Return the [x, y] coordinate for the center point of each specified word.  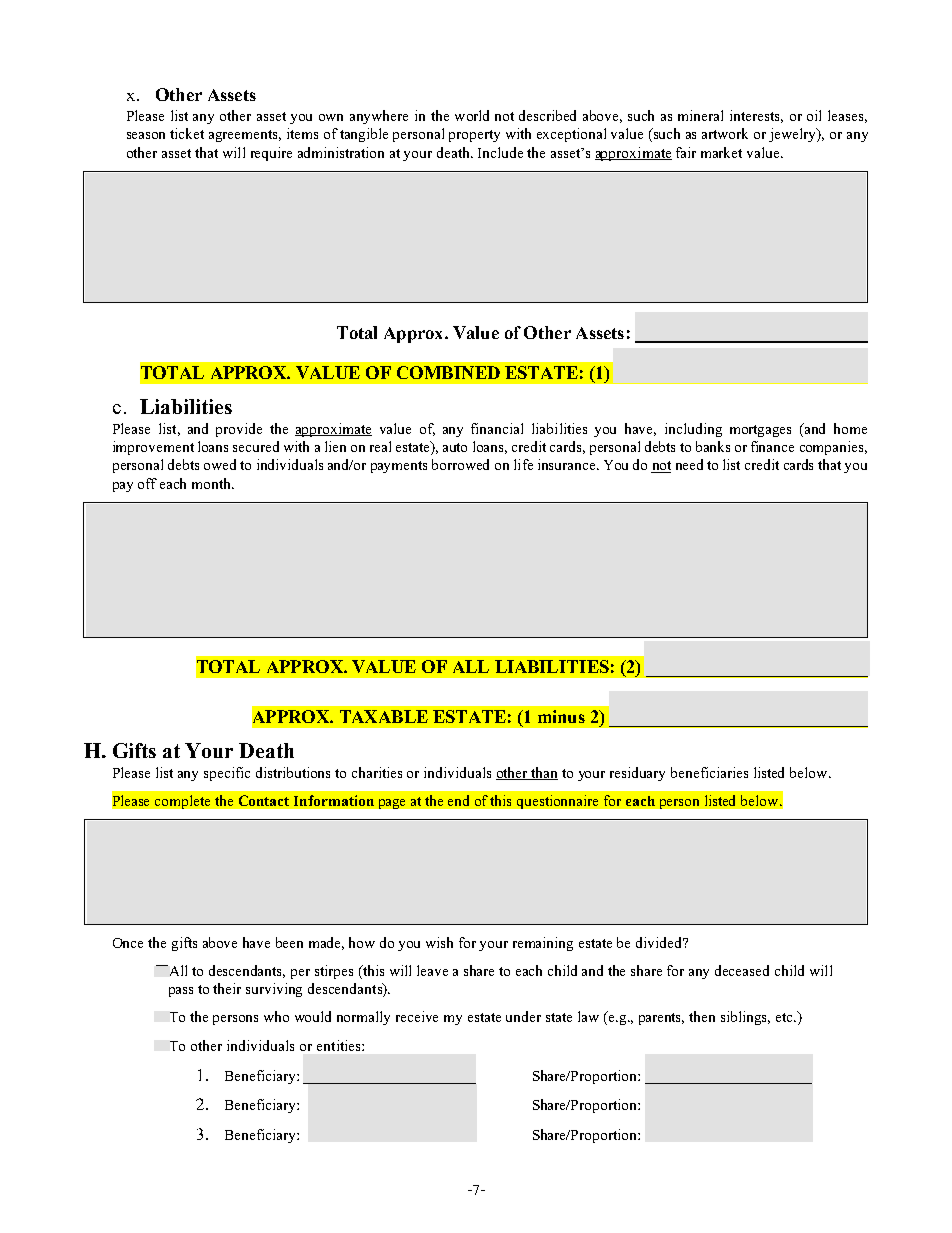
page [392, 804]
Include [500, 152]
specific [227, 774]
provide [239, 430]
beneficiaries [709, 772]
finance [772, 446]
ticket [187, 133]
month [213, 483]
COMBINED [448, 372]
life [523, 464]
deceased [742, 970]
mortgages [760, 431]
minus [561, 716]
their [227, 988]
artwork [725, 133]
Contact [264, 800]
